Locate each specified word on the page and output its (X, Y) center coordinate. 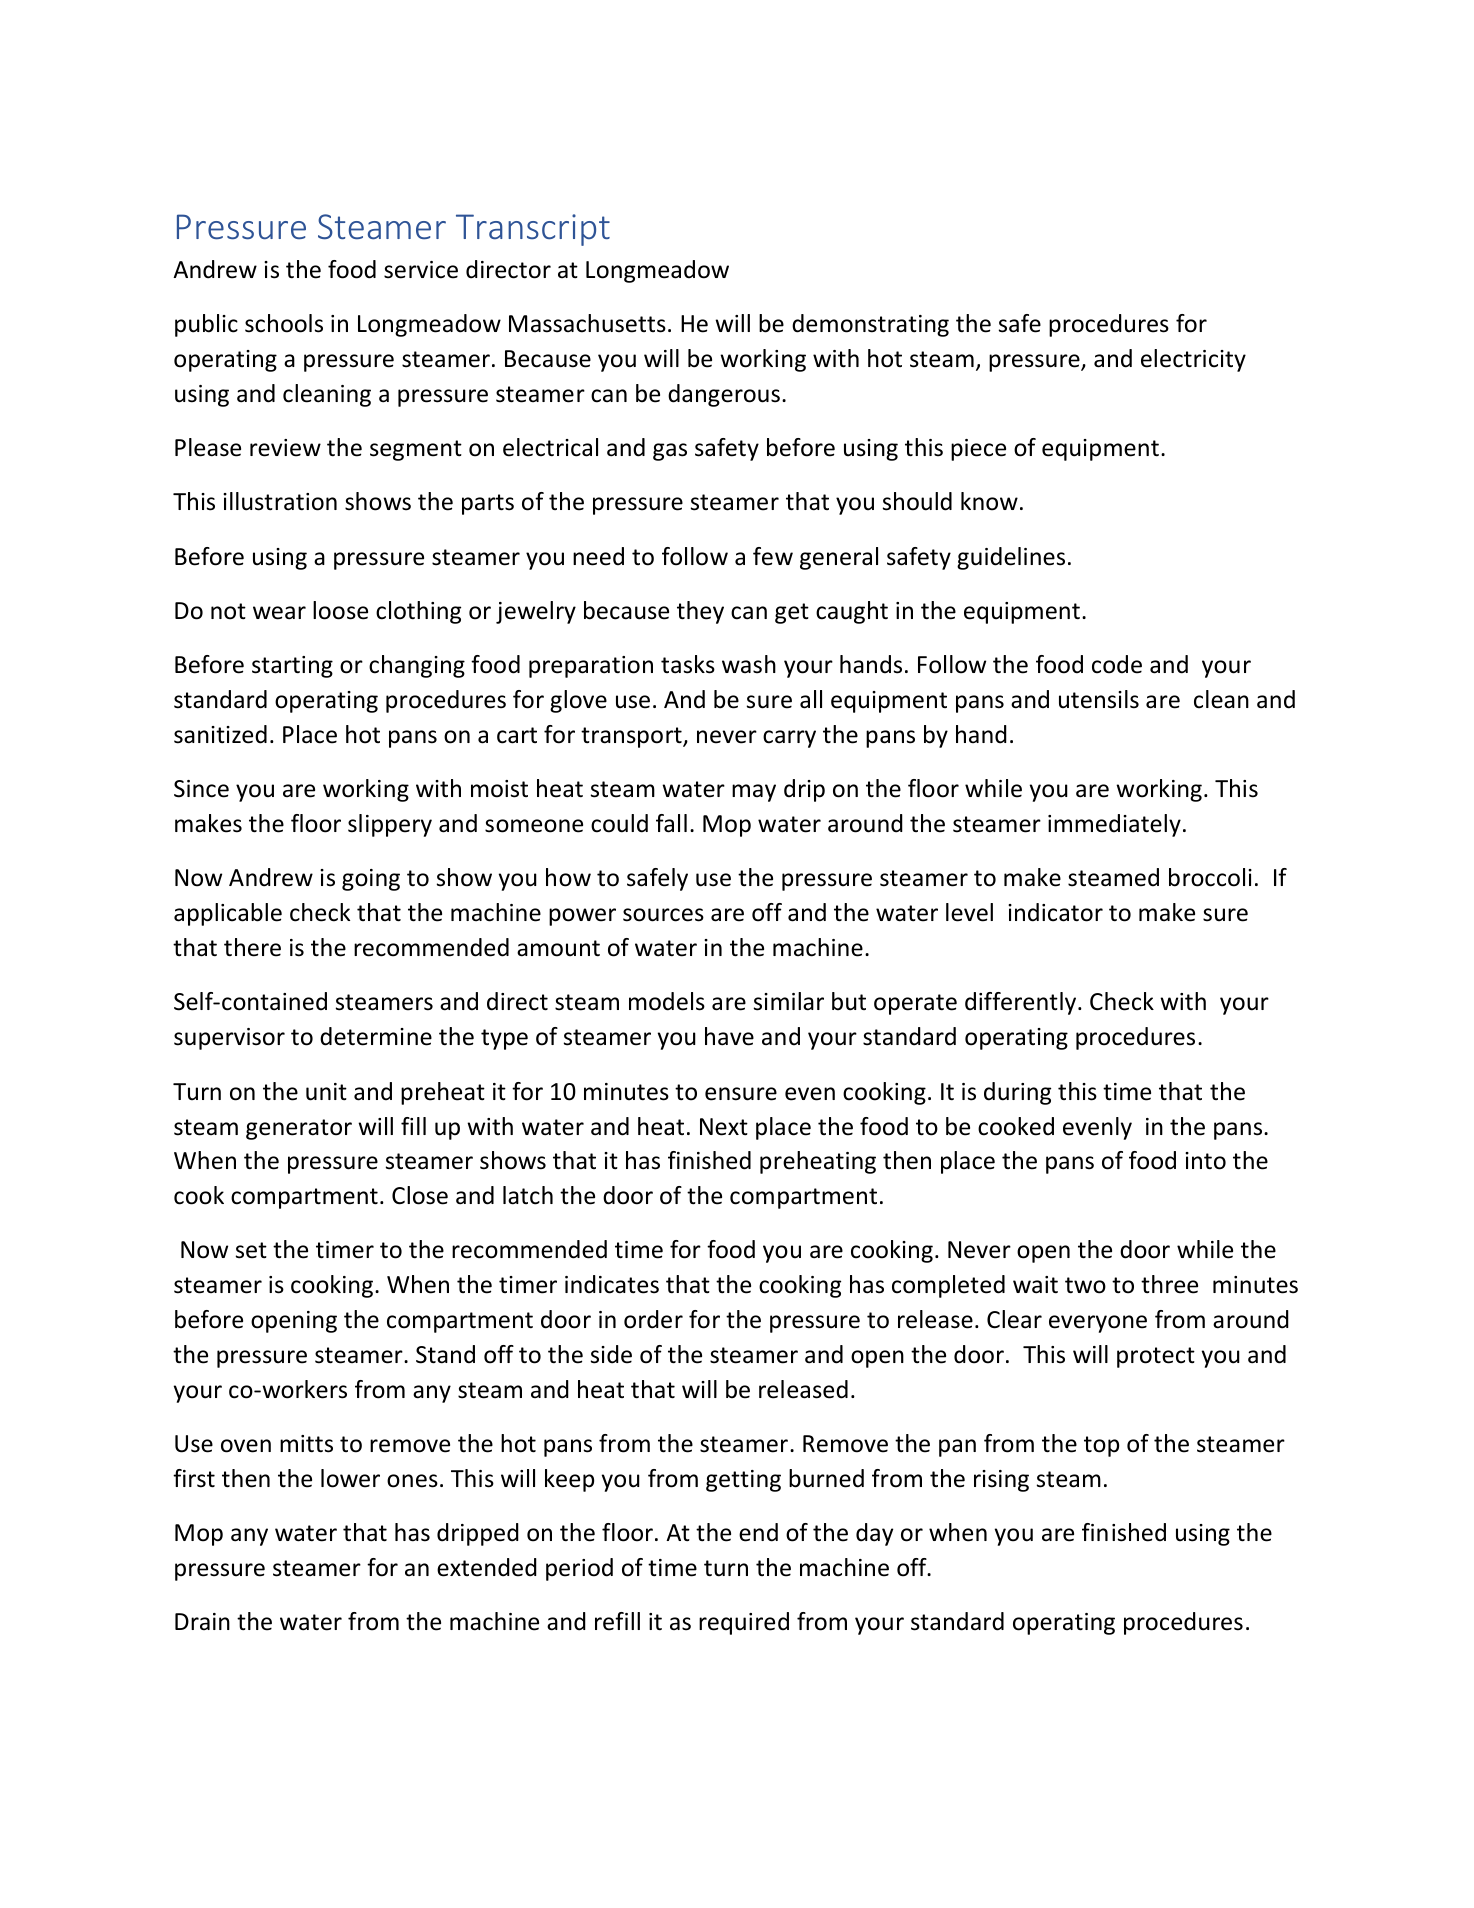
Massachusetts (587, 323)
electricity (1193, 360)
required (744, 1623)
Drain (202, 1622)
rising (1001, 1481)
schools (284, 323)
